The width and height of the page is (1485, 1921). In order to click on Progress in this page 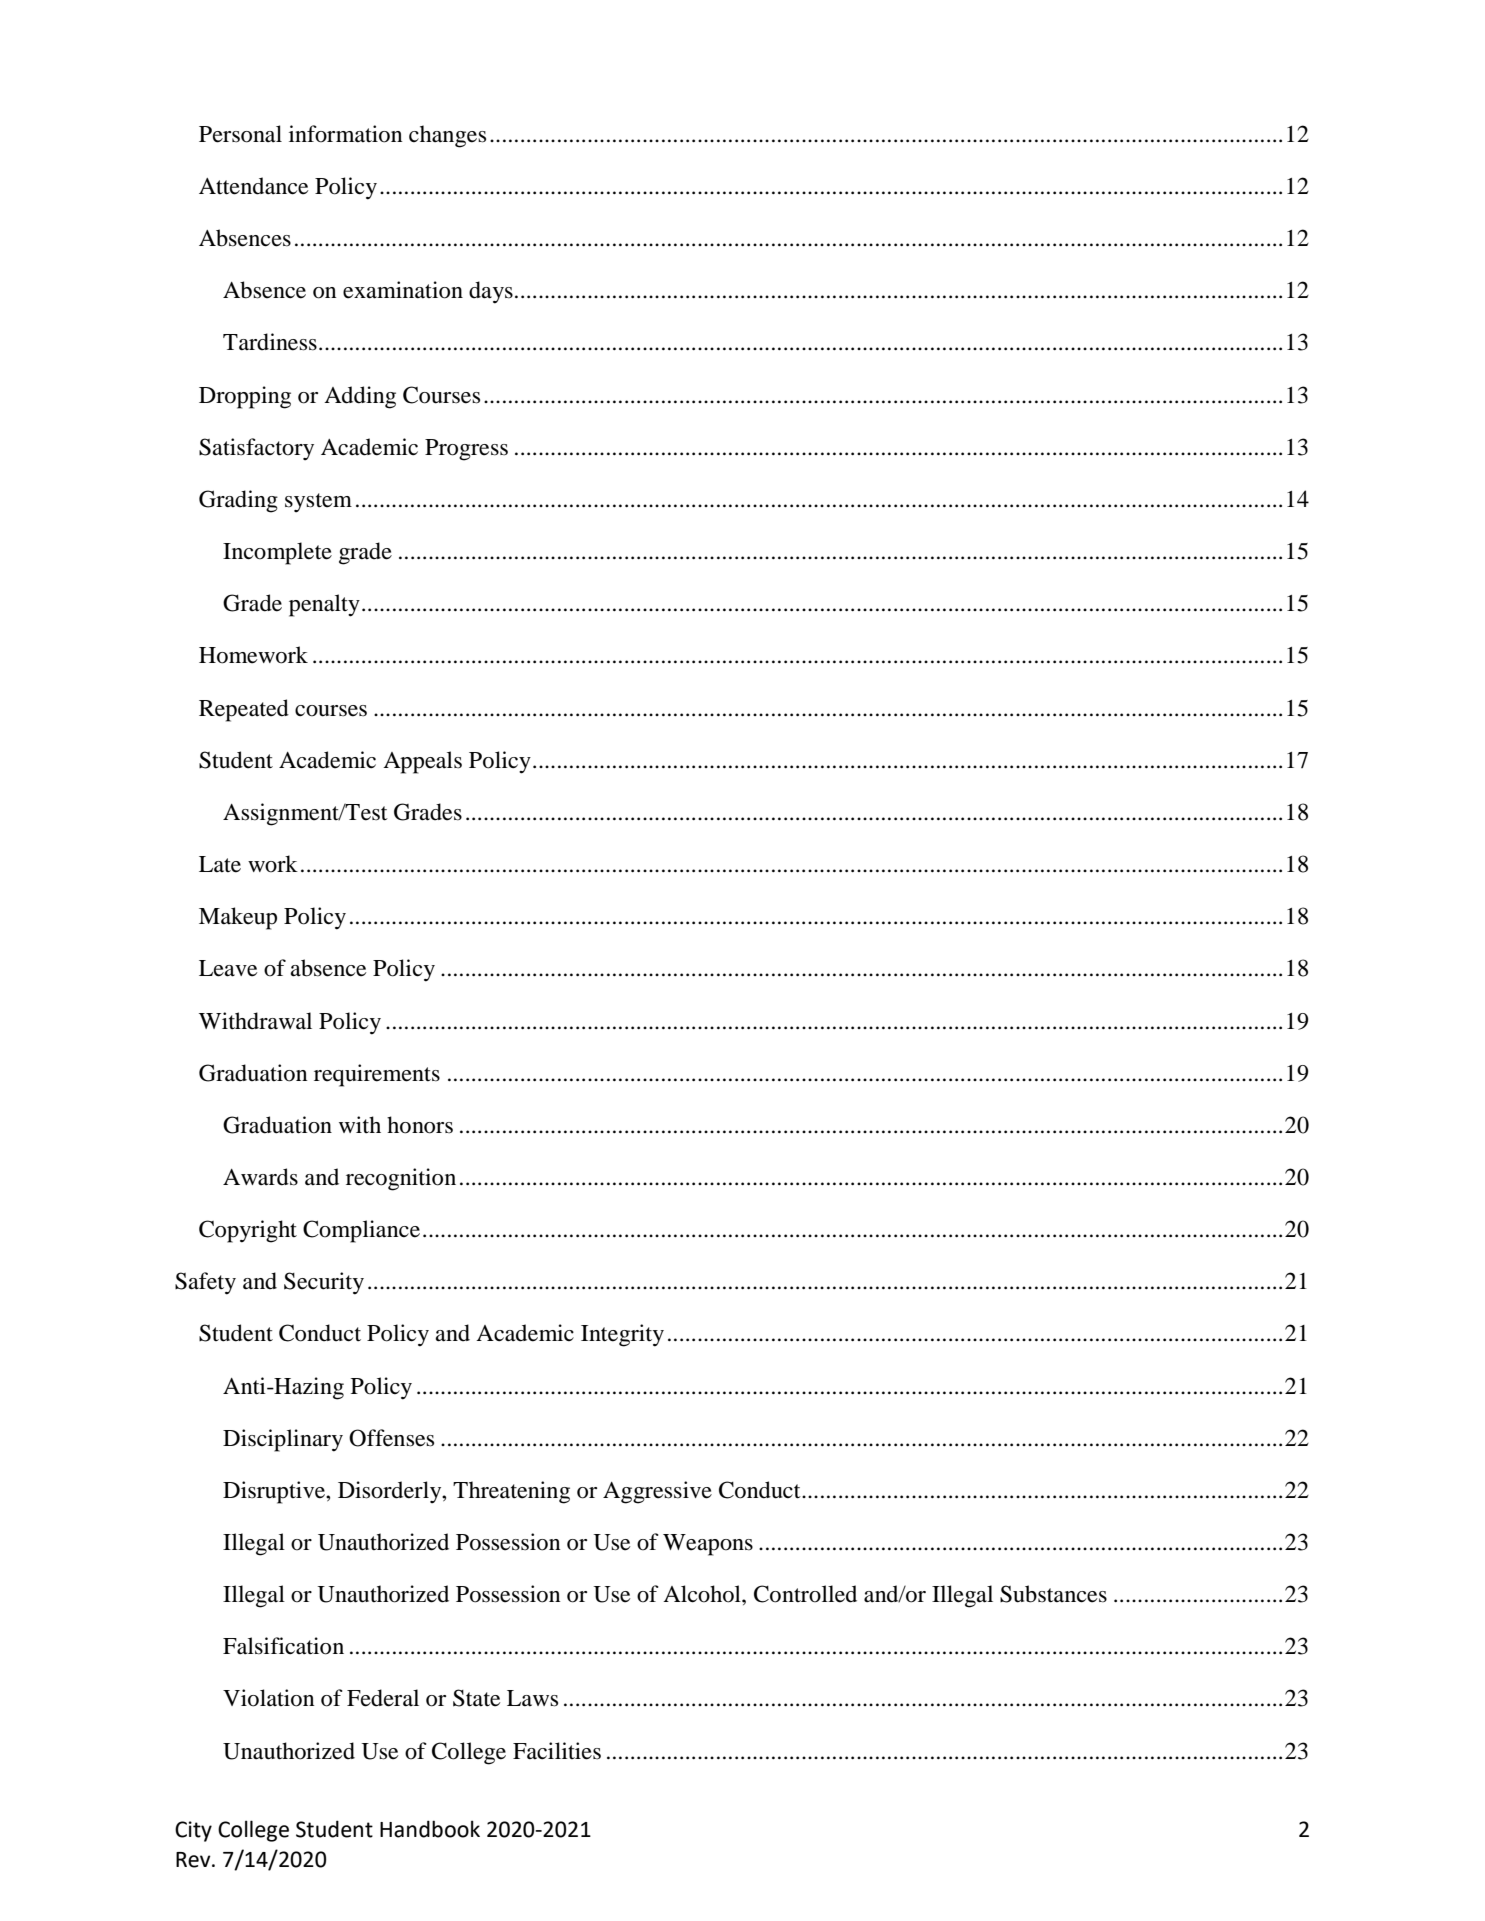, I will do `click(466, 450)`.
